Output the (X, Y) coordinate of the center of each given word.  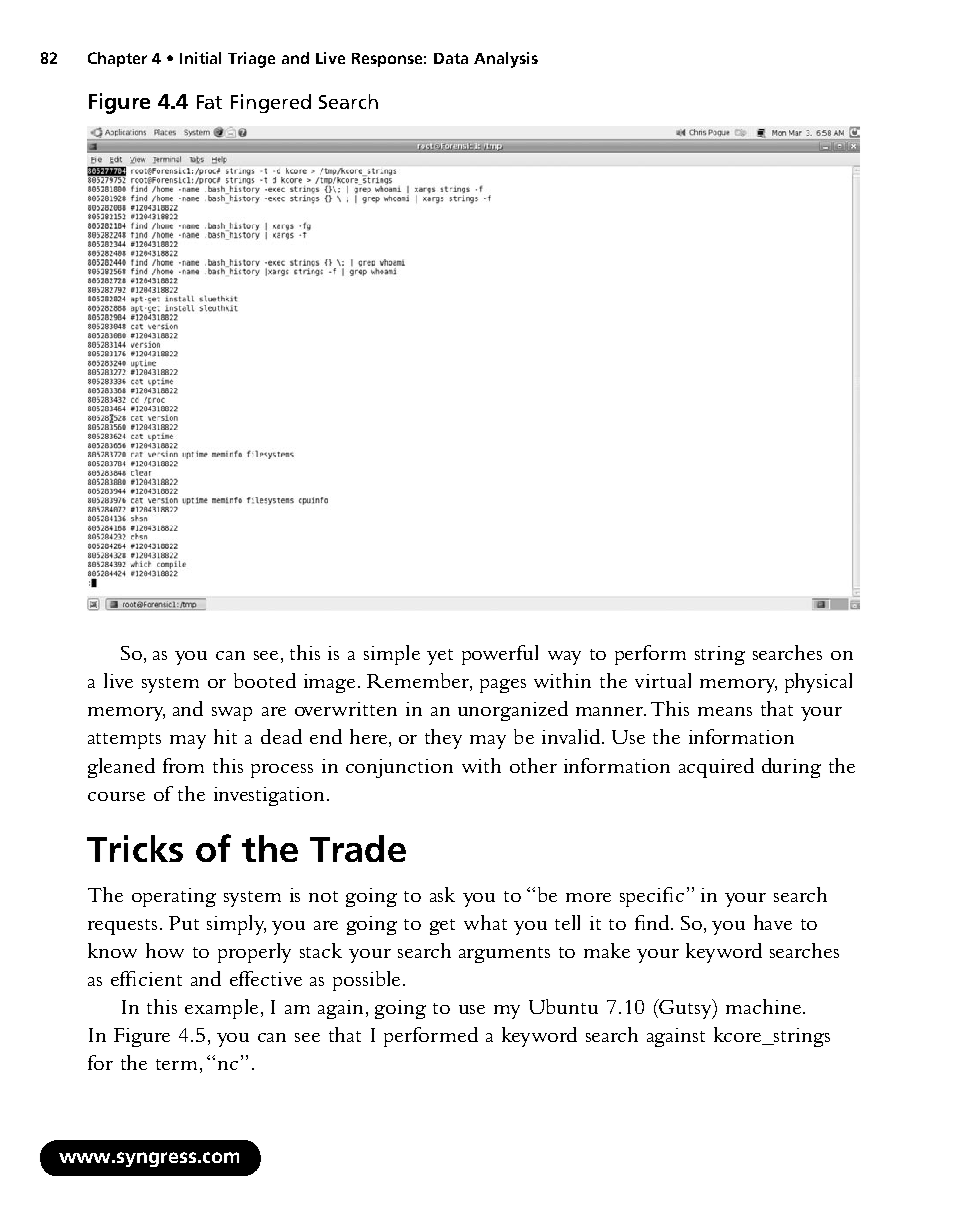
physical (818, 683)
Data (451, 58)
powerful (500, 655)
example (221, 1009)
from (183, 765)
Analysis (506, 60)
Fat (209, 102)
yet (440, 657)
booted (265, 680)
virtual (663, 680)
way (564, 658)
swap (232, 714)
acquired (716, 768)
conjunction (399, 768)
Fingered (271, 103)
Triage (251, 60)
